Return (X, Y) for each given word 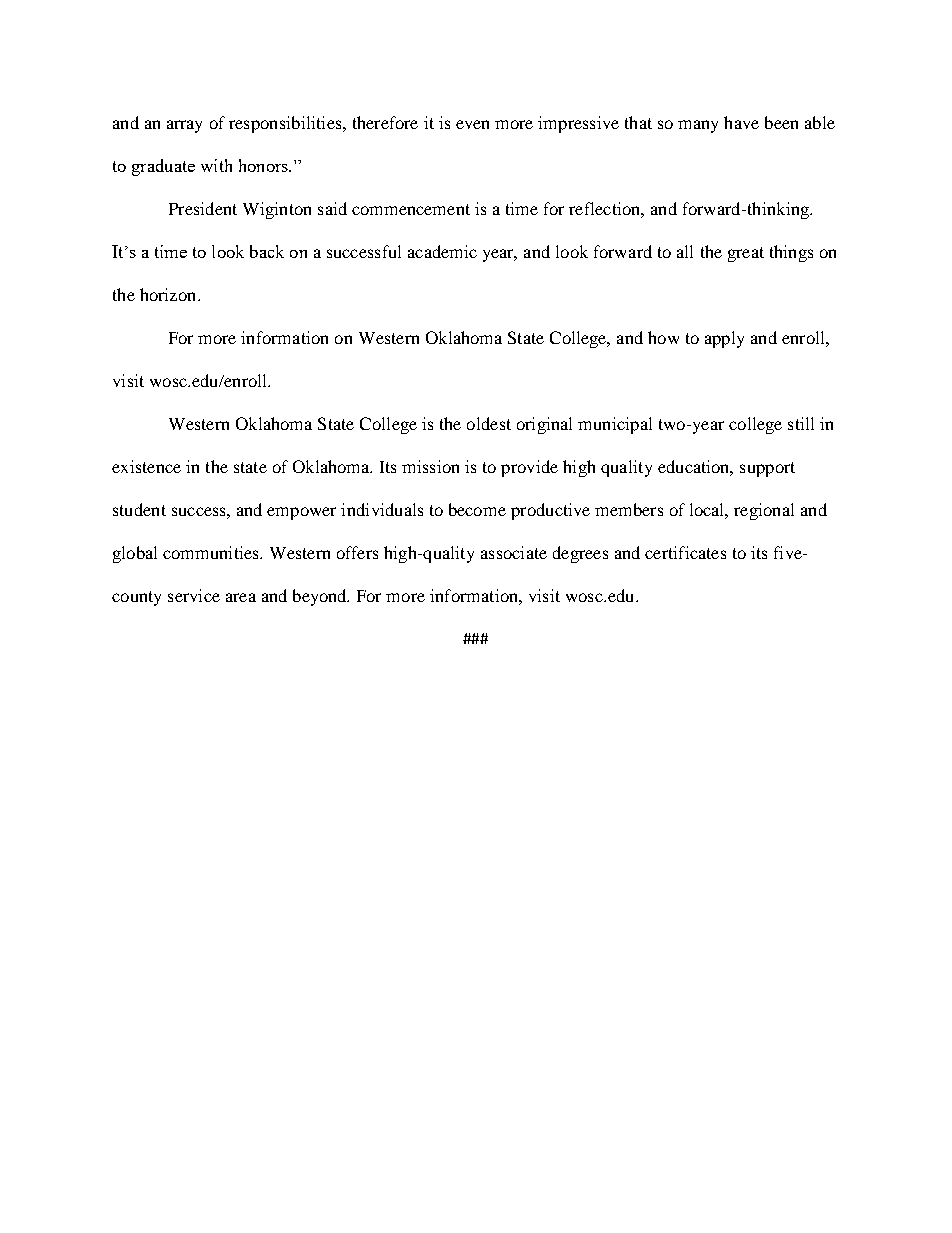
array (184, 126)
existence (146, 466)
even (472, 124)
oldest (489, 423)
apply (724, 339)
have (741, 122)
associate (514, 552)
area (241, 597)
